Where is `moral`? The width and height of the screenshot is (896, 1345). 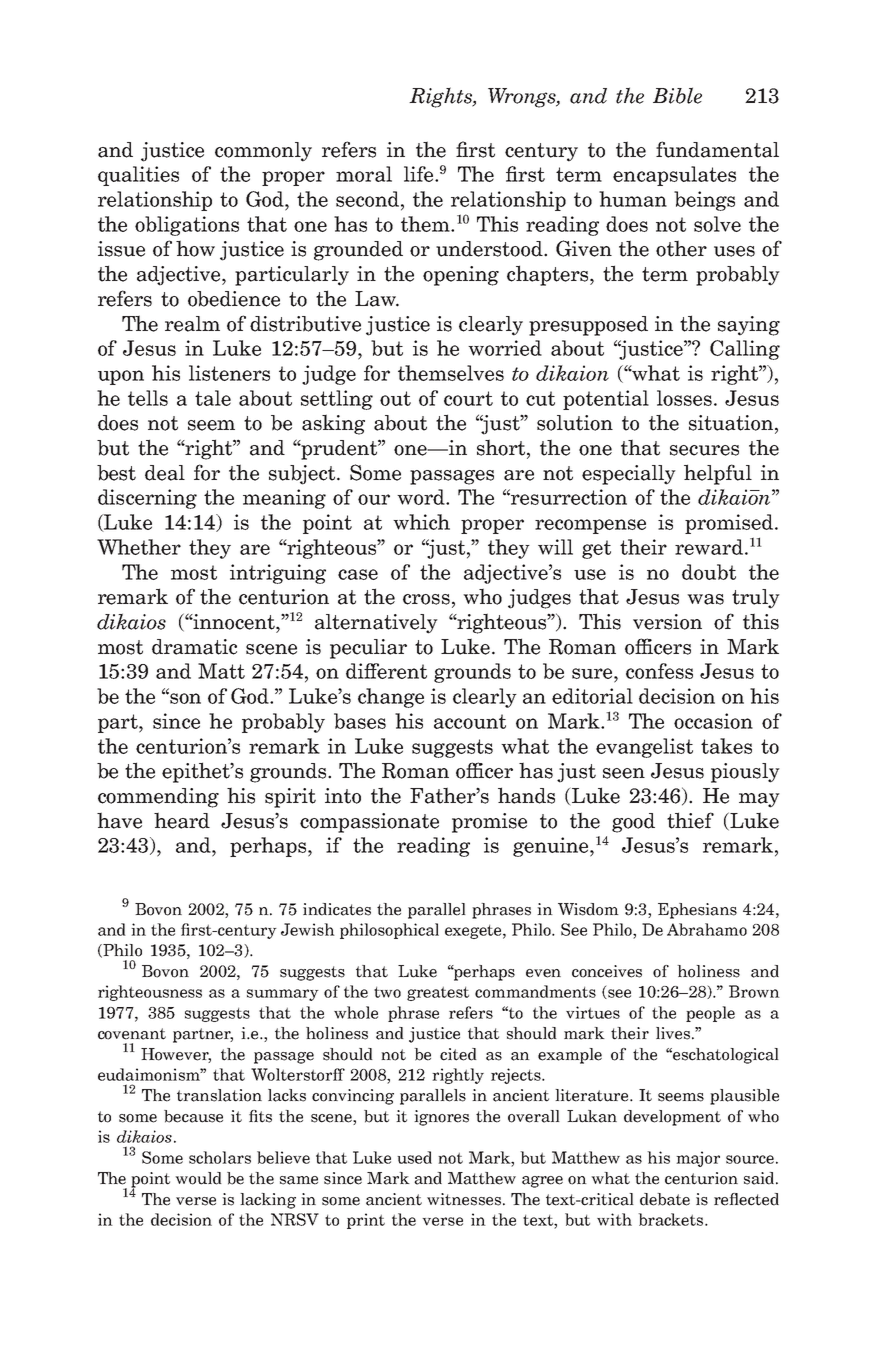 moral is located at coordinates (364, 174).
